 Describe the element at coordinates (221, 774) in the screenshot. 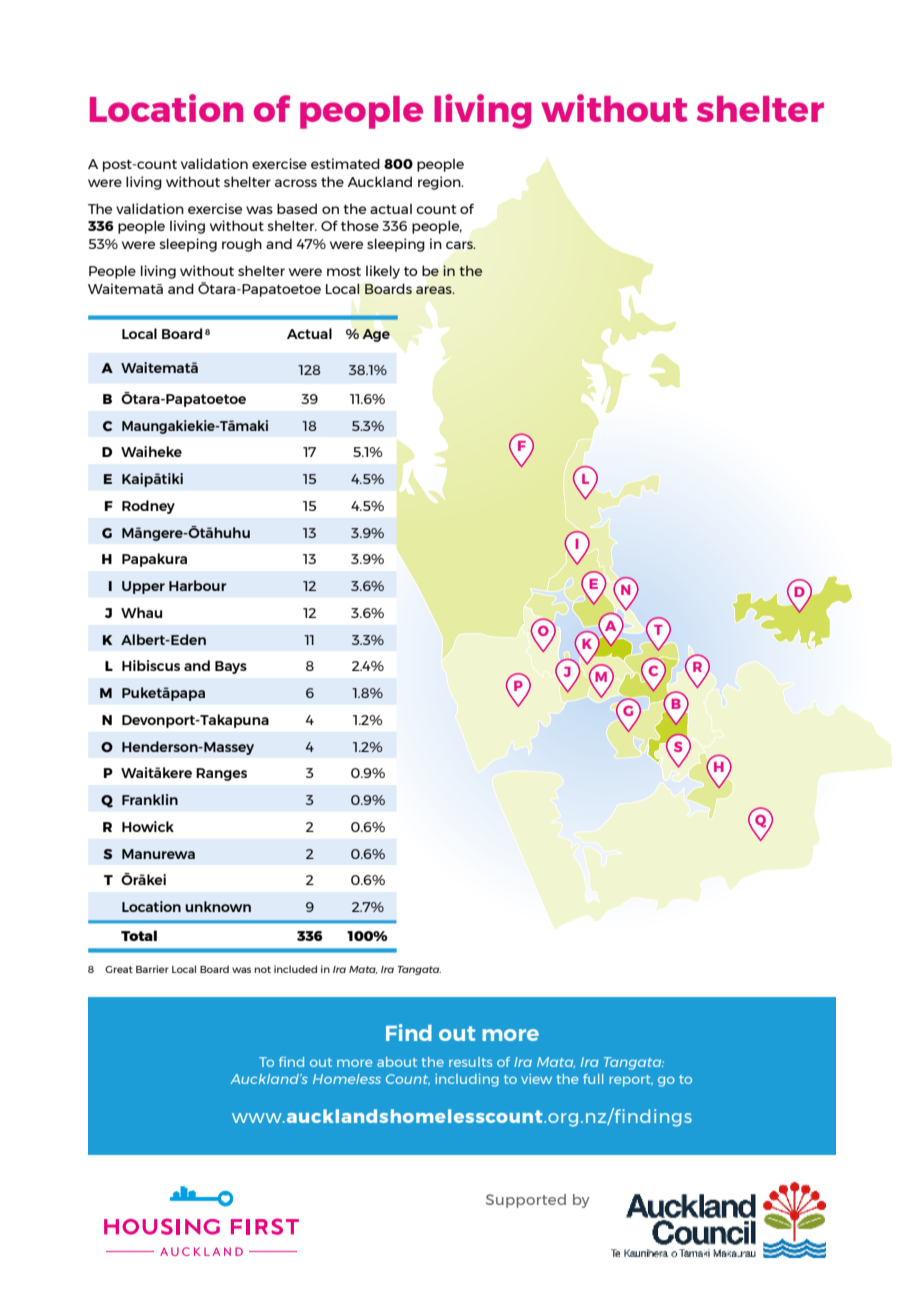

I see `Ranges` at that location.
